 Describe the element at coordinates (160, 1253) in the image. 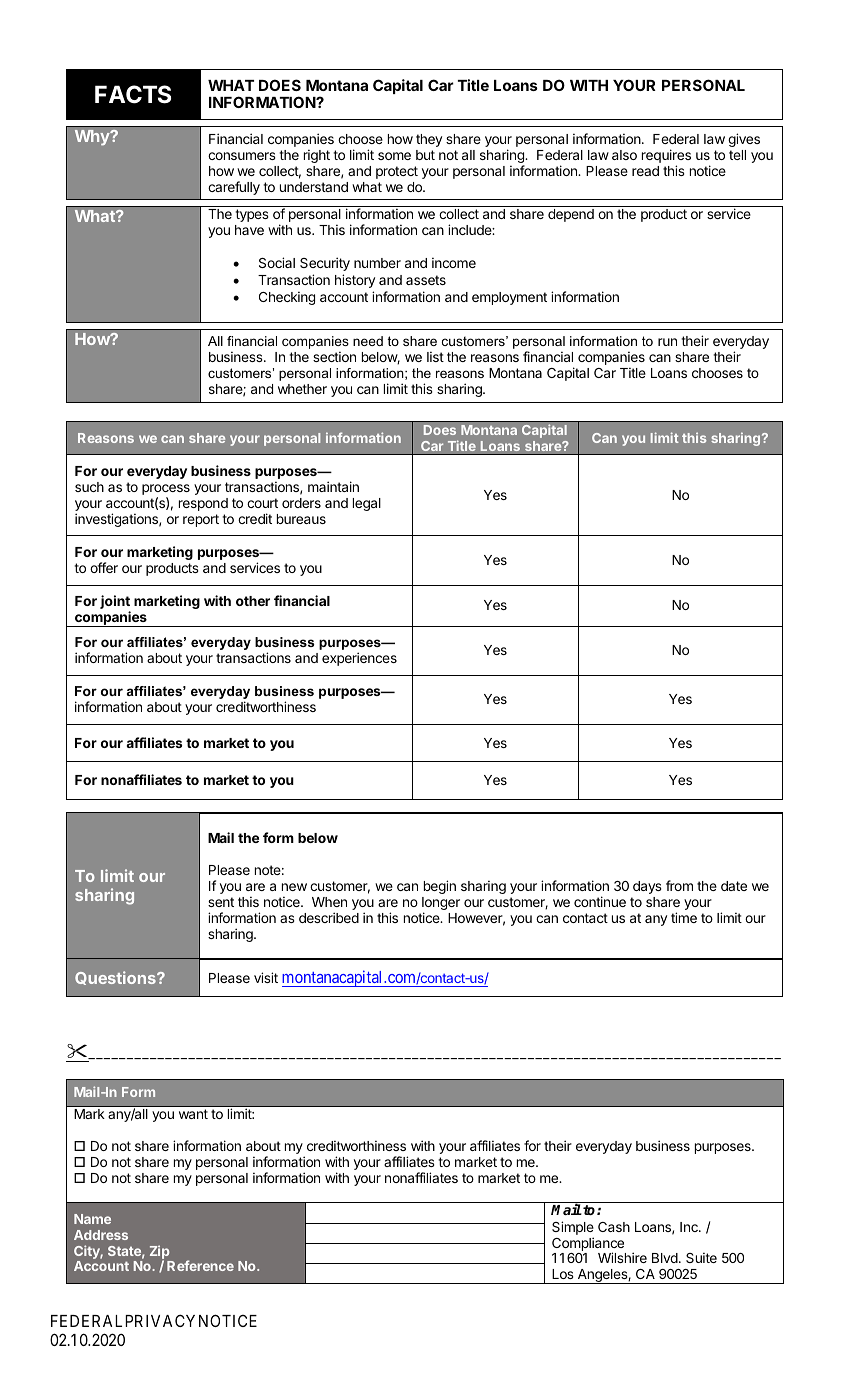

I see `Zip` at that location.
